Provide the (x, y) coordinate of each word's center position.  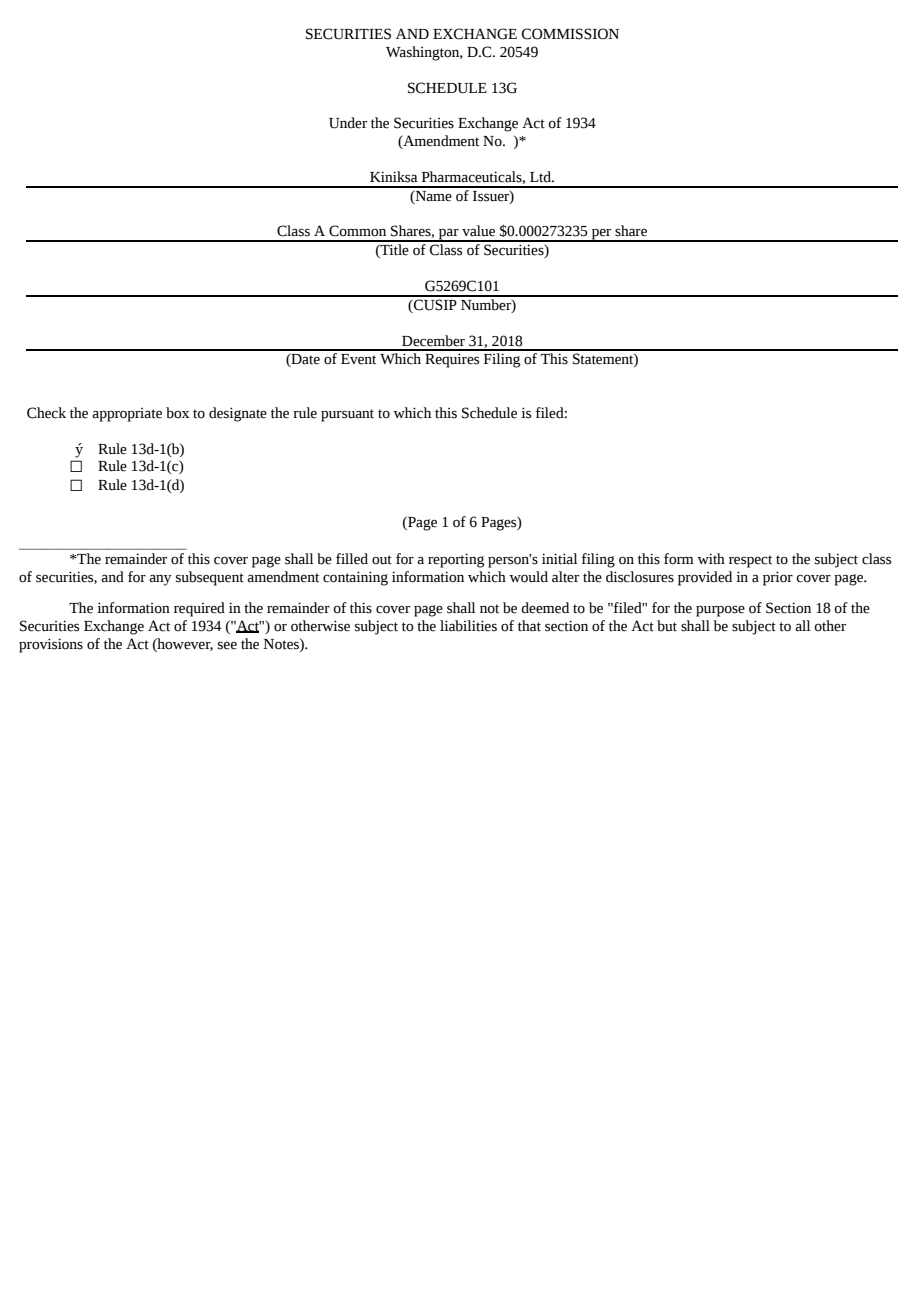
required (199, 609)
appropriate (127, 415)
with (711, 559)
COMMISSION (570, 34)
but (667, 626)
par (449, 235)
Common (357, 231)
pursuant (347, 415)
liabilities (468, 626)
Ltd (541, 177)
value (478, 231)
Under (348, 123)
